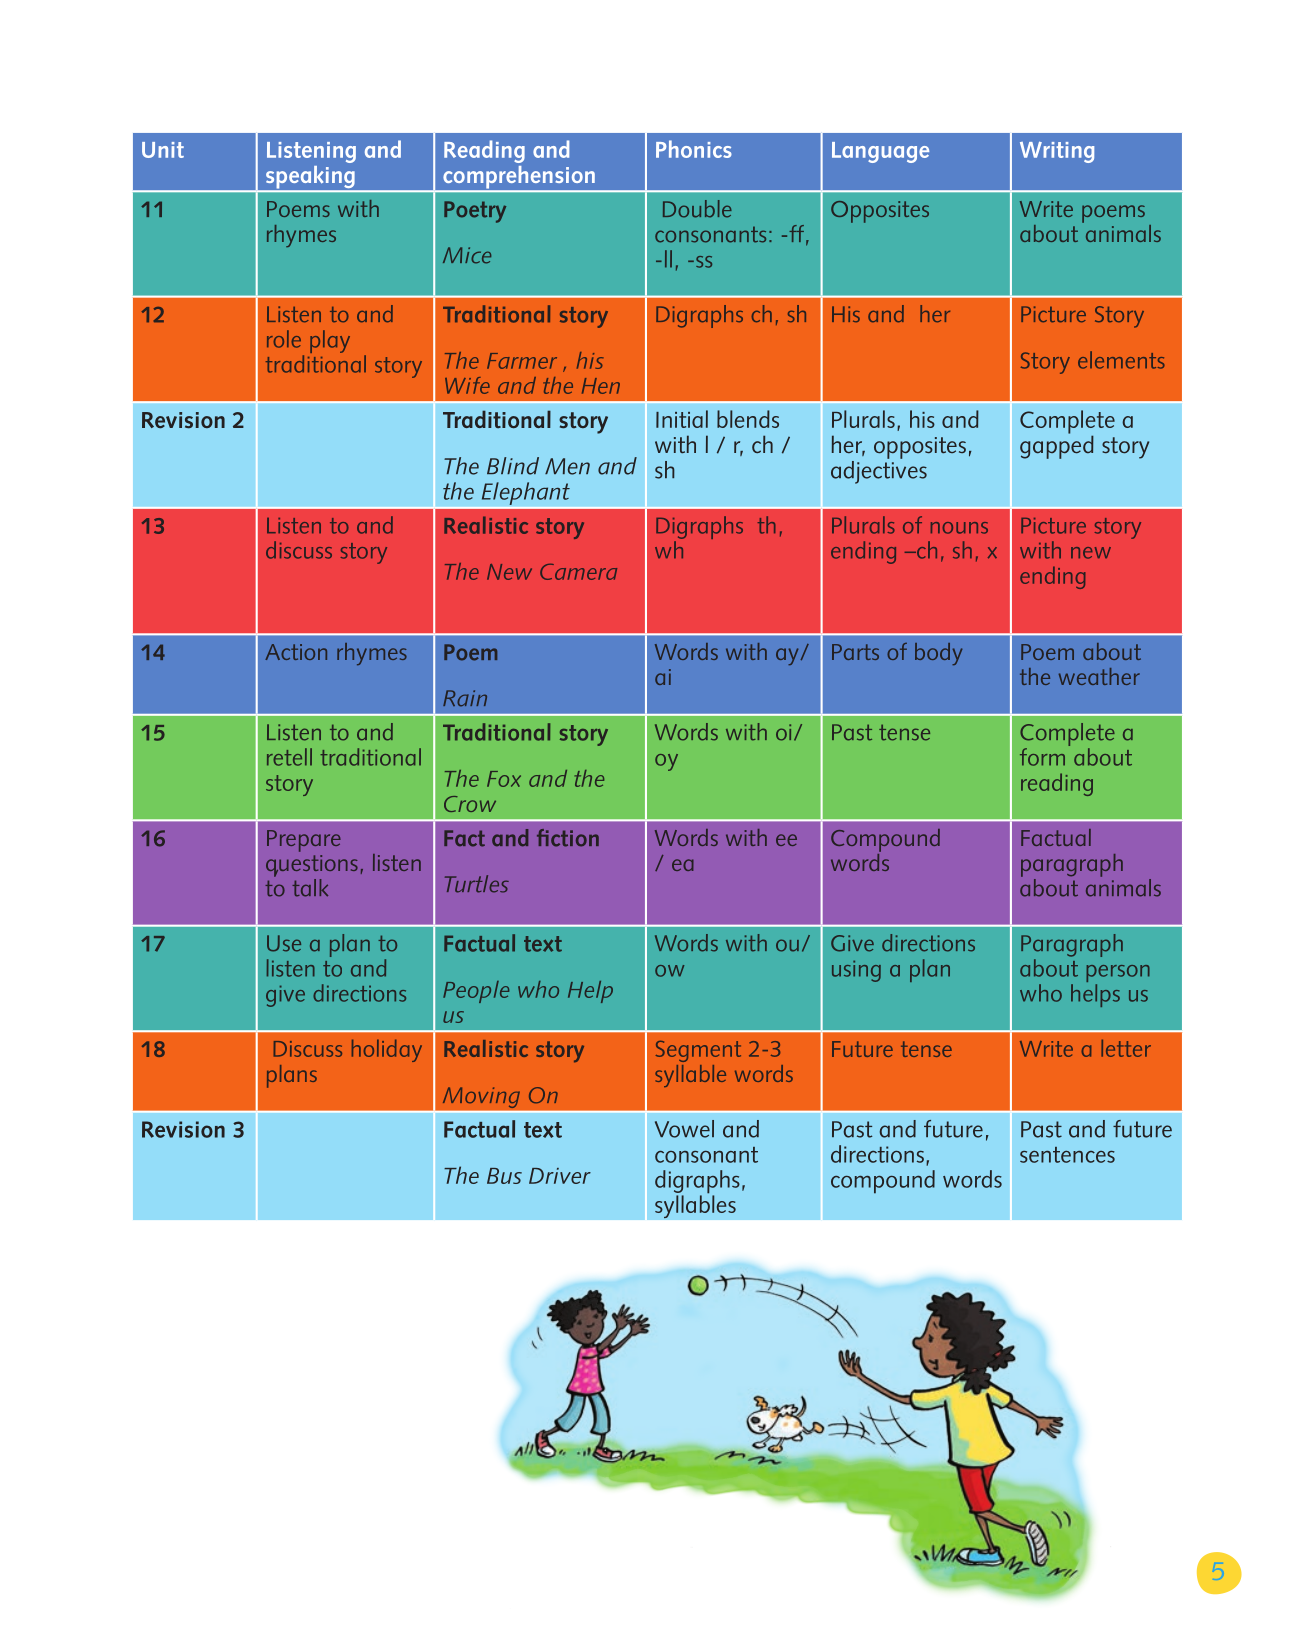 This image has height=1641, width=1302. Describe the element at coordinates (387, 1050) in the image. I see `holiday` at that location.
